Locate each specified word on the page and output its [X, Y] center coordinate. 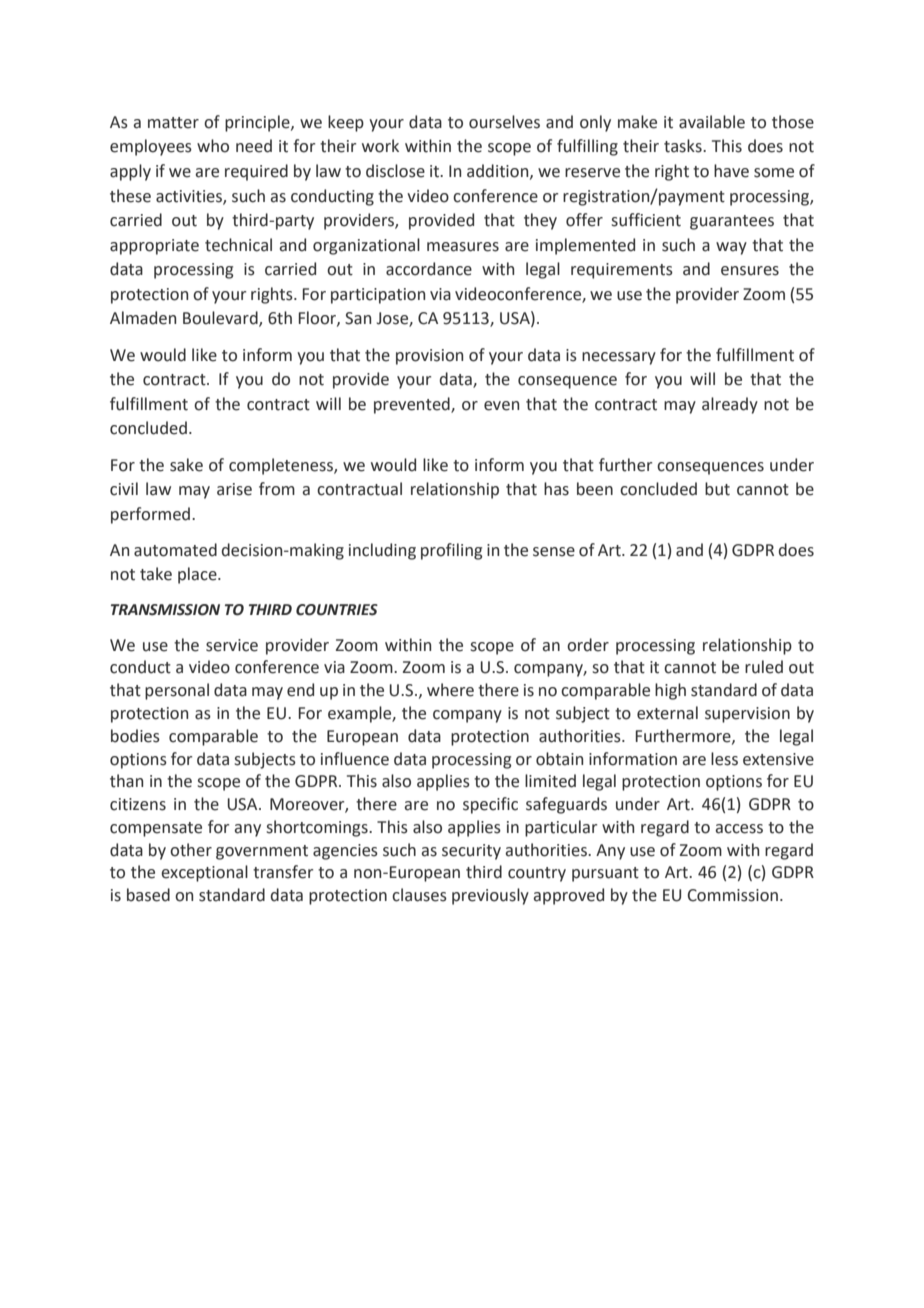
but [717, 489]
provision [429, 357]
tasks [684, 146]
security [471, 852]
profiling [451, 551]
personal [177, 691]
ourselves [504, 122]
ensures [750, 271]
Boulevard [221, 319]
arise [234, 489]
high [670, 691]
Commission [733, 895]
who [213, 146]
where [450, 690]
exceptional [204, 873]
